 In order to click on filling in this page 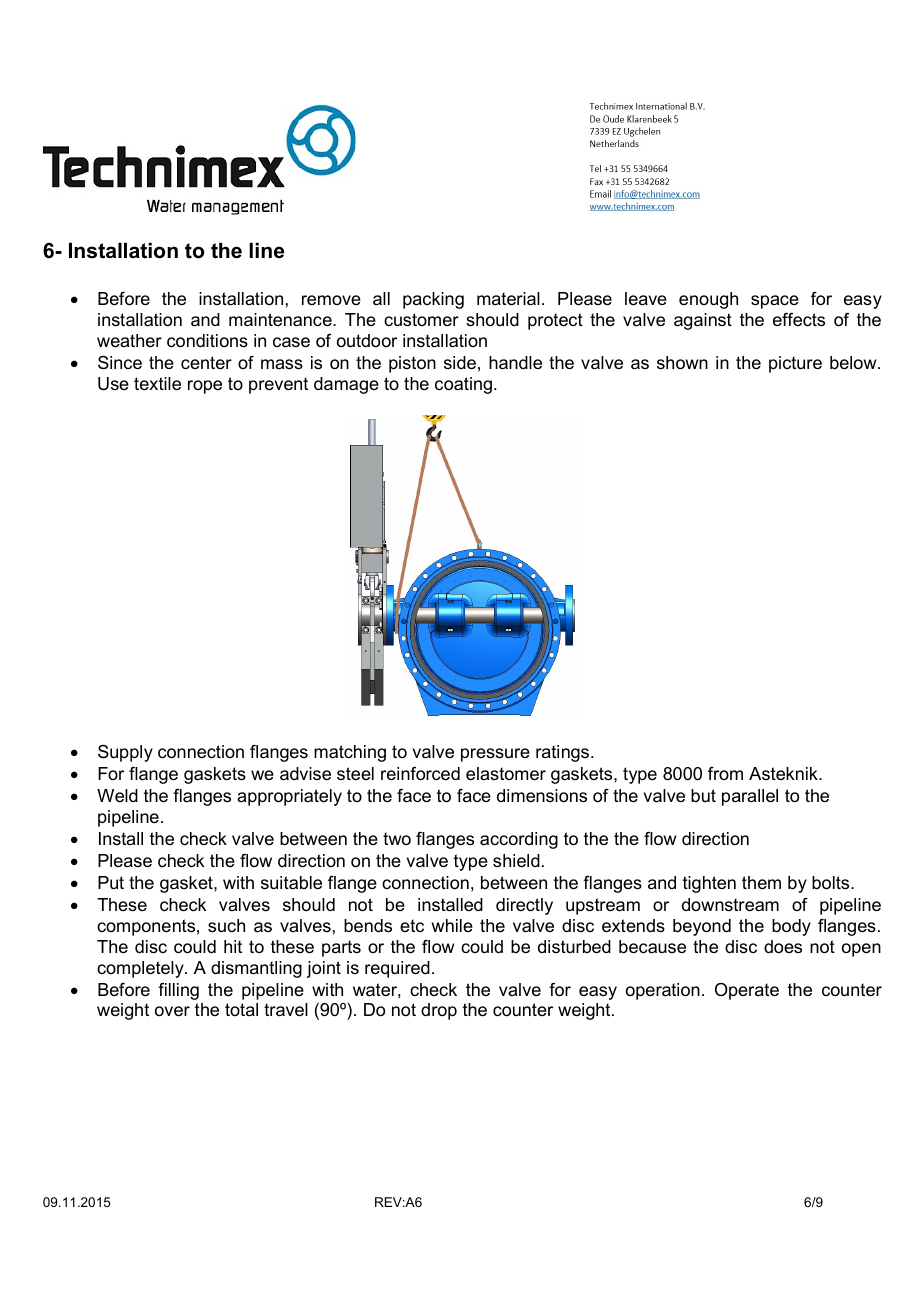, I will do `click(178, 991)`.
